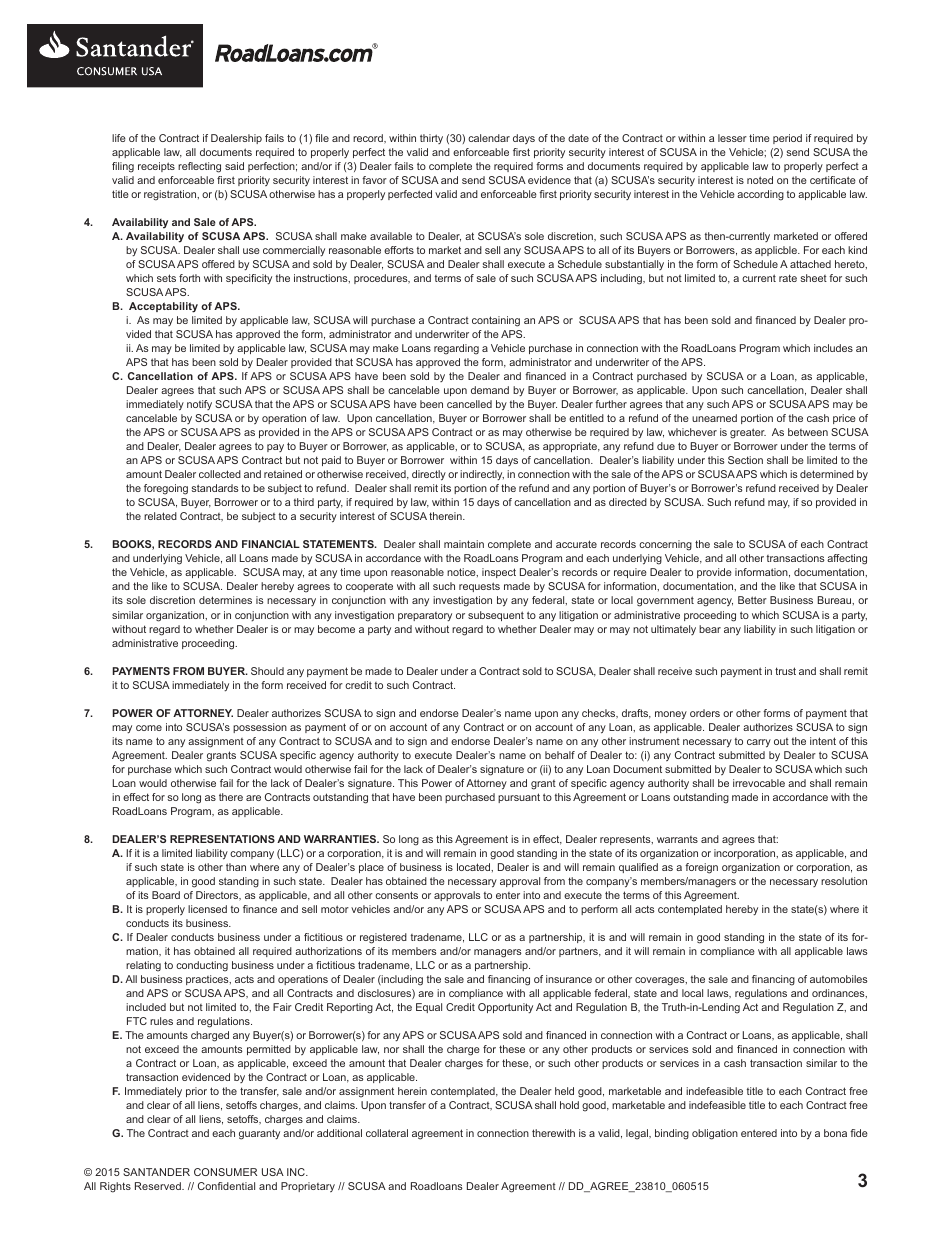  Describe the element at coordinates (844, 881) in the document. I see `resolution` at that location.
